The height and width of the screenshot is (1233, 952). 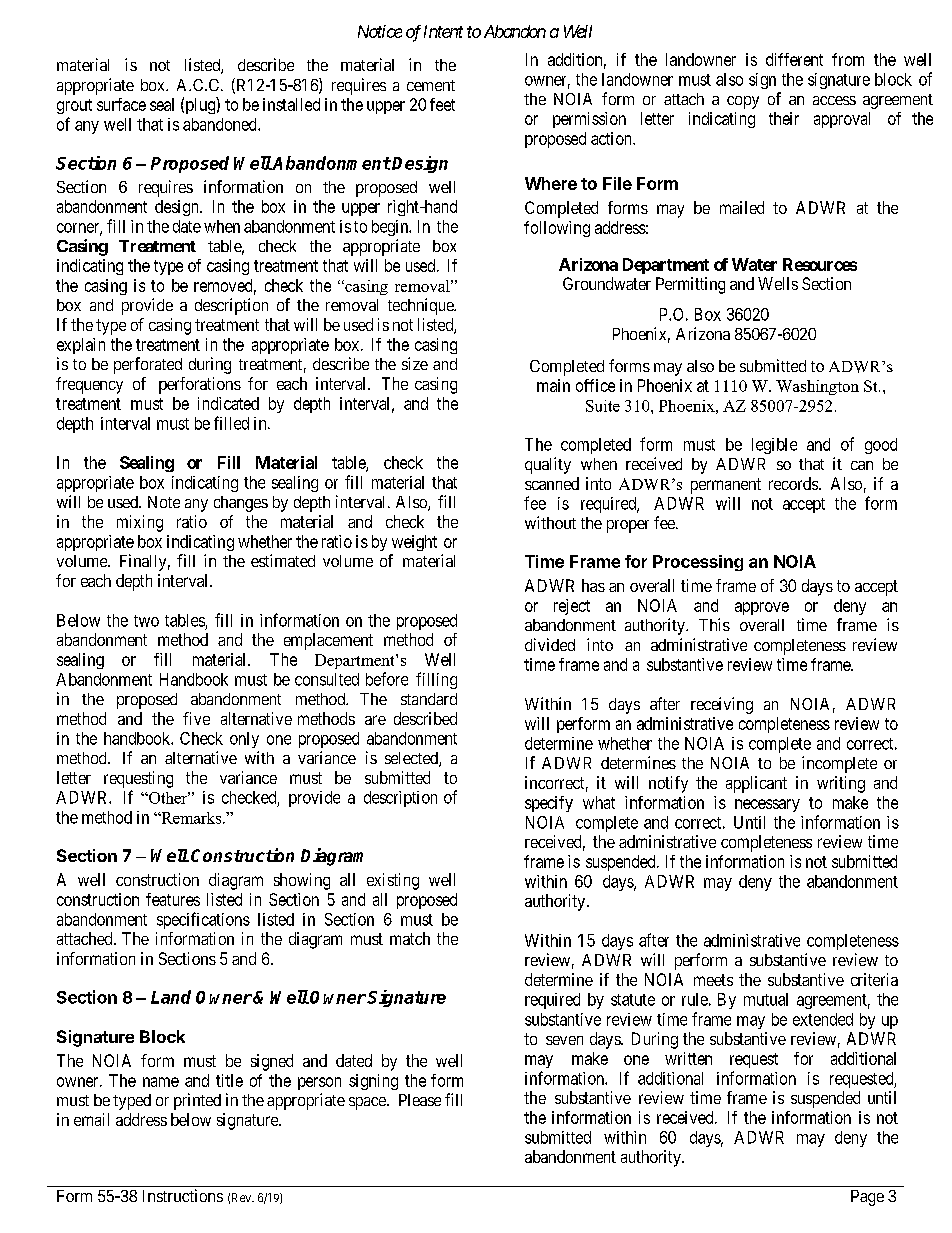 What do you see at coordinates (183, 1195) in the screenshot?
I see `Instructions` at bounding box center [183, 1195].
